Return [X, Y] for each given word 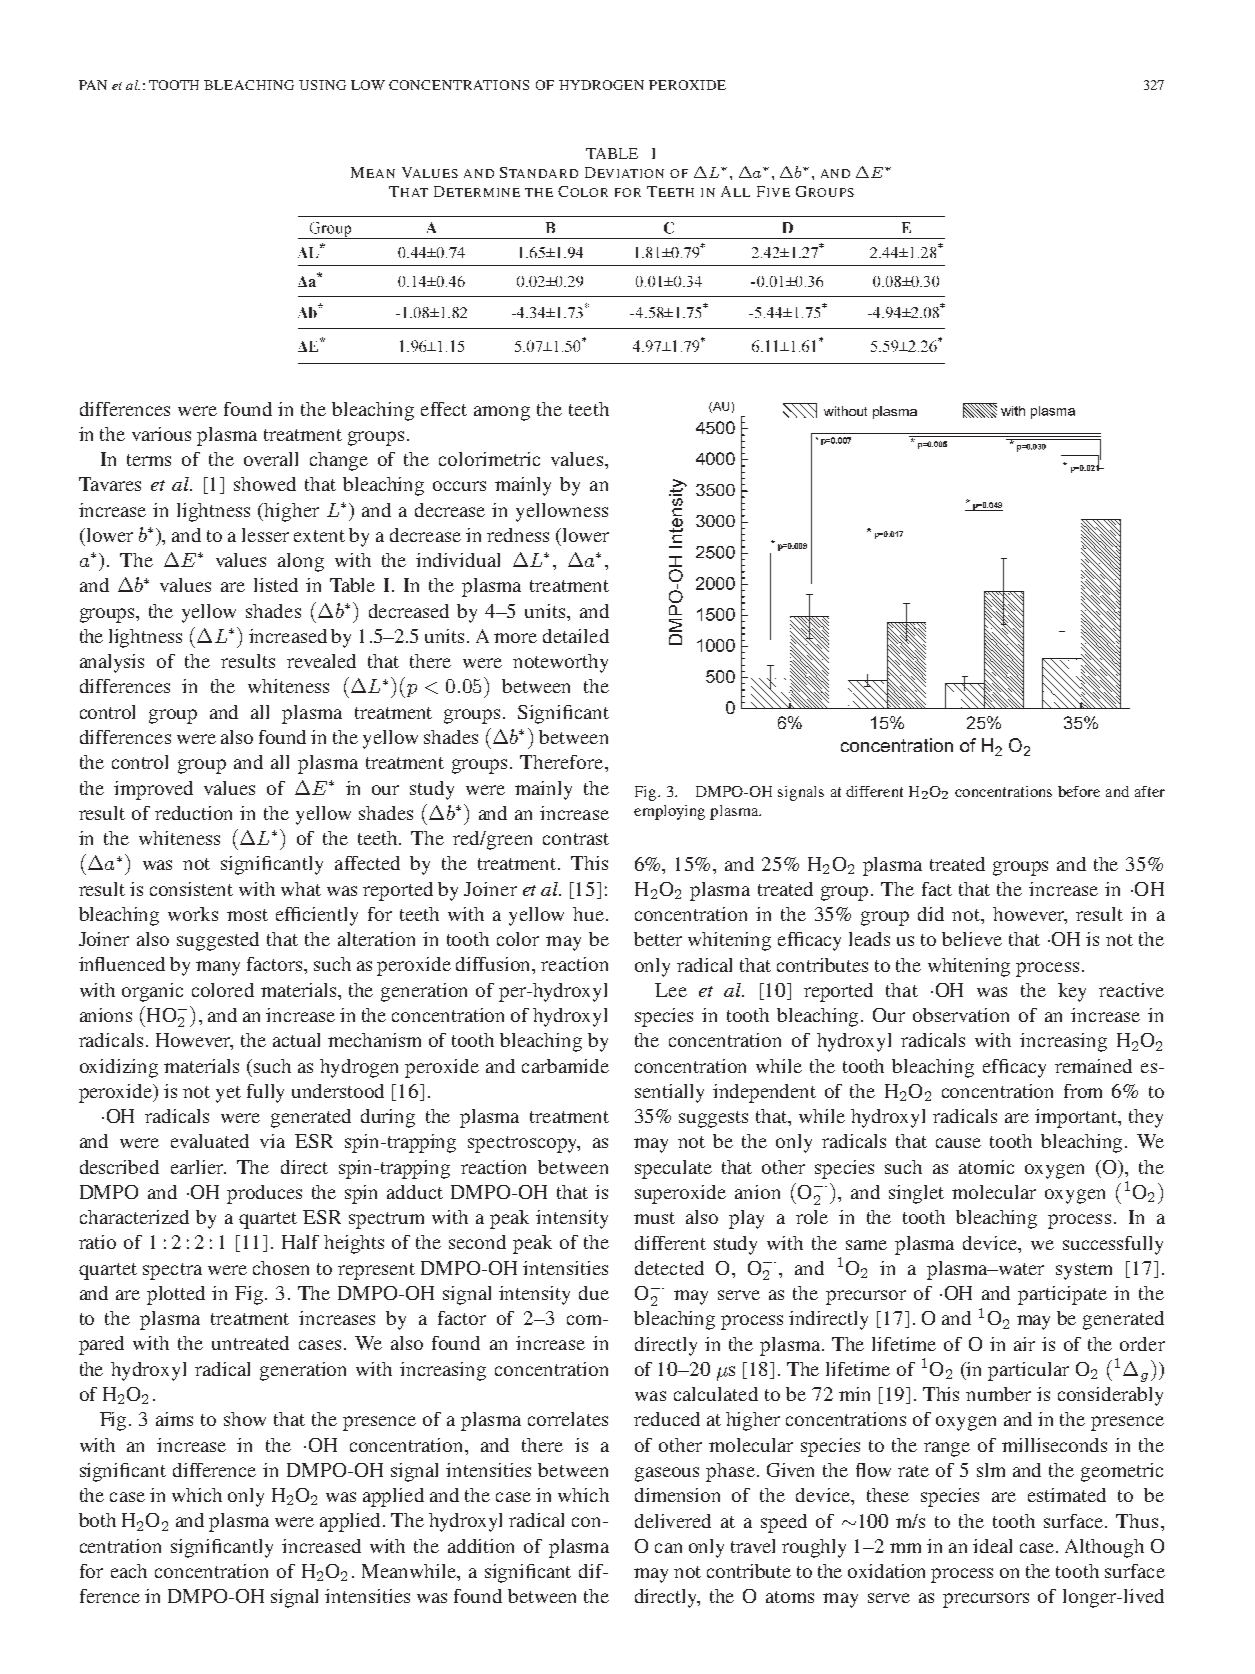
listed [276, 585]
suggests [713, 1119]
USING [322, 85]
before [1079, 791]
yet [228, 1094]
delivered [673, 1521]
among [502, 413]
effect [444, 409]
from [1083, 1091]
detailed [576, 636]
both [97, 1520]
